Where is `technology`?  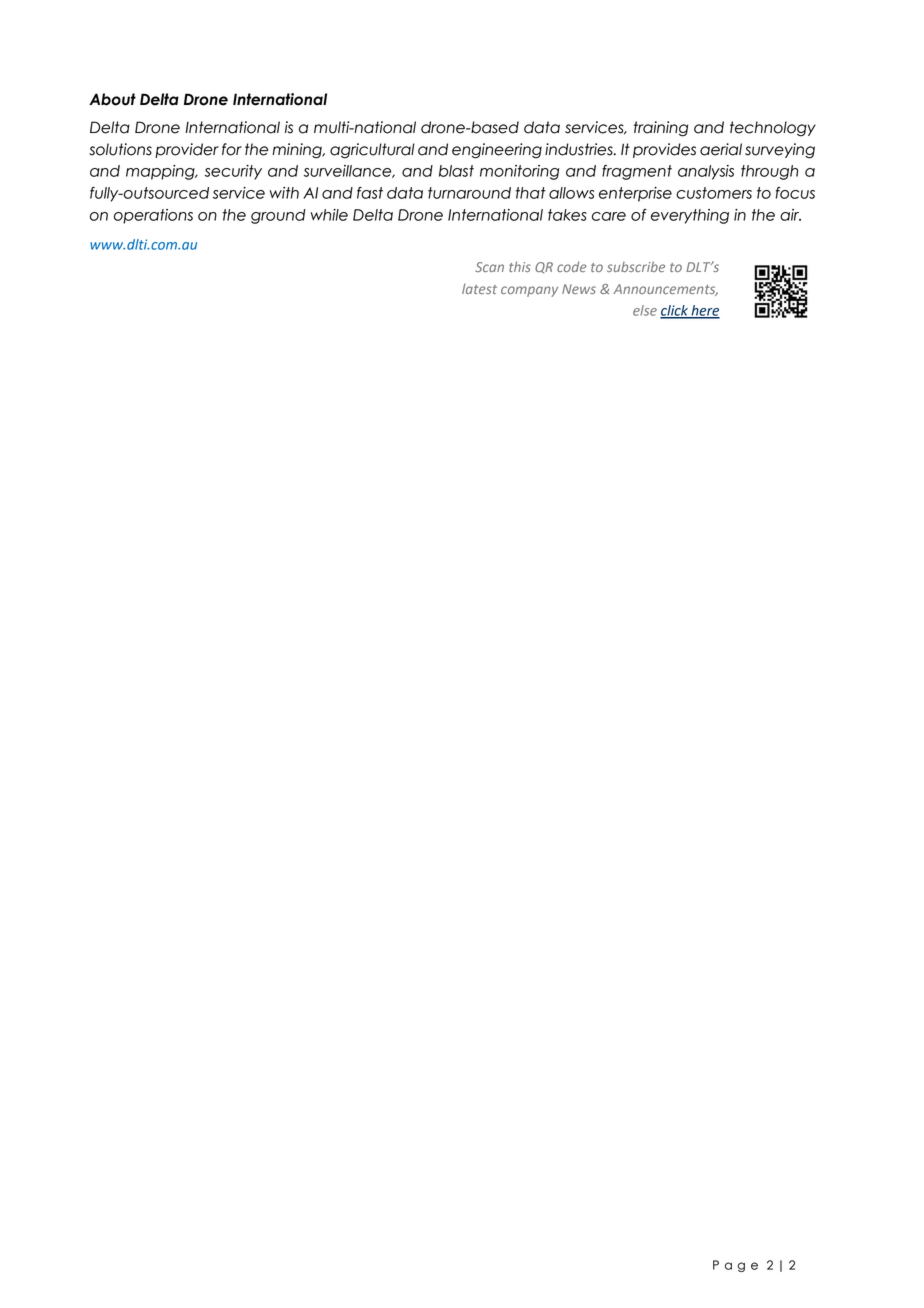 technology is located at coordinates (773, 129).
